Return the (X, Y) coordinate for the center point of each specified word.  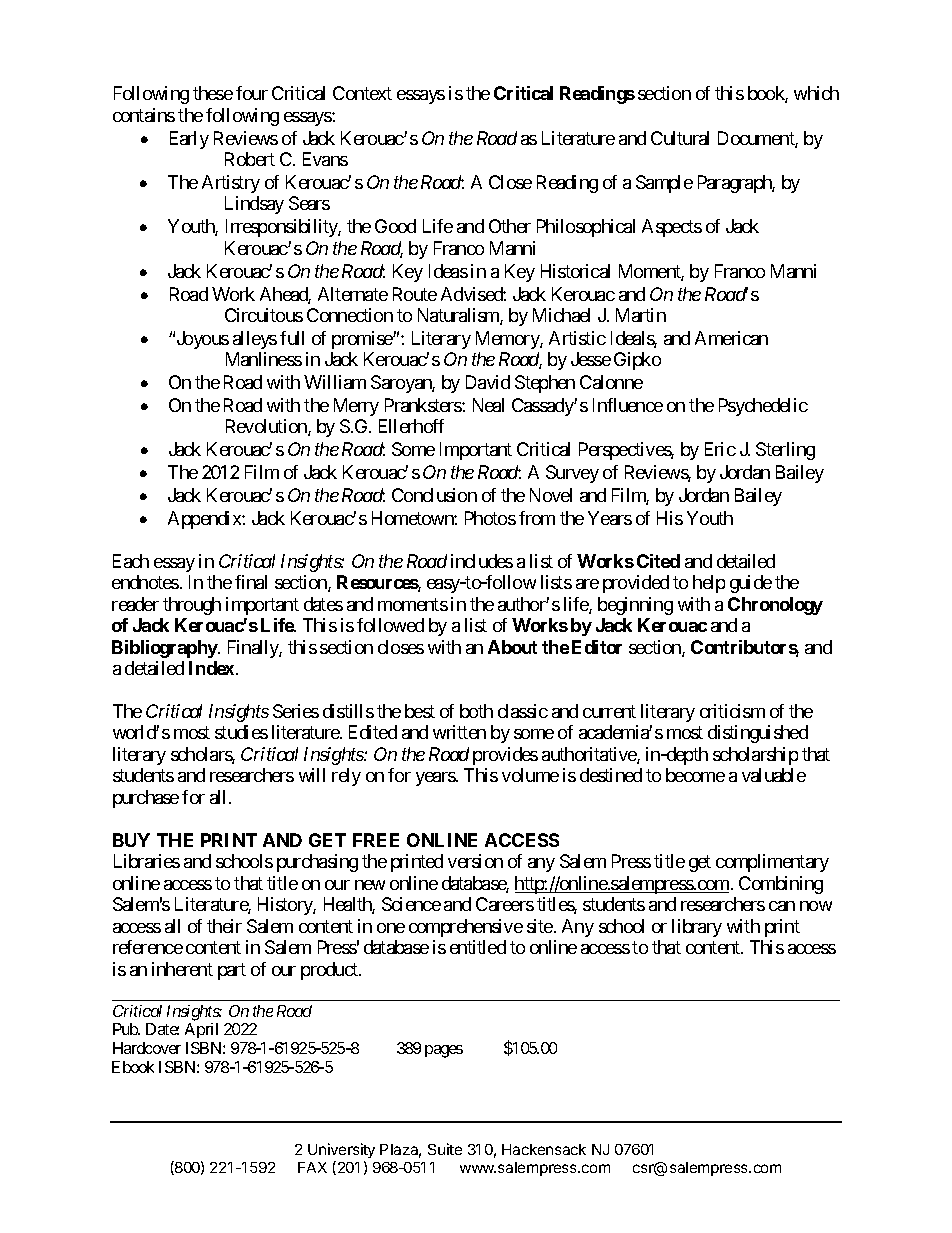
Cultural (680, 138)
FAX (312, 1167)
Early (189, 140)
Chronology (775, 606)
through (192, 606)
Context (362, 93)
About (512, 647)
